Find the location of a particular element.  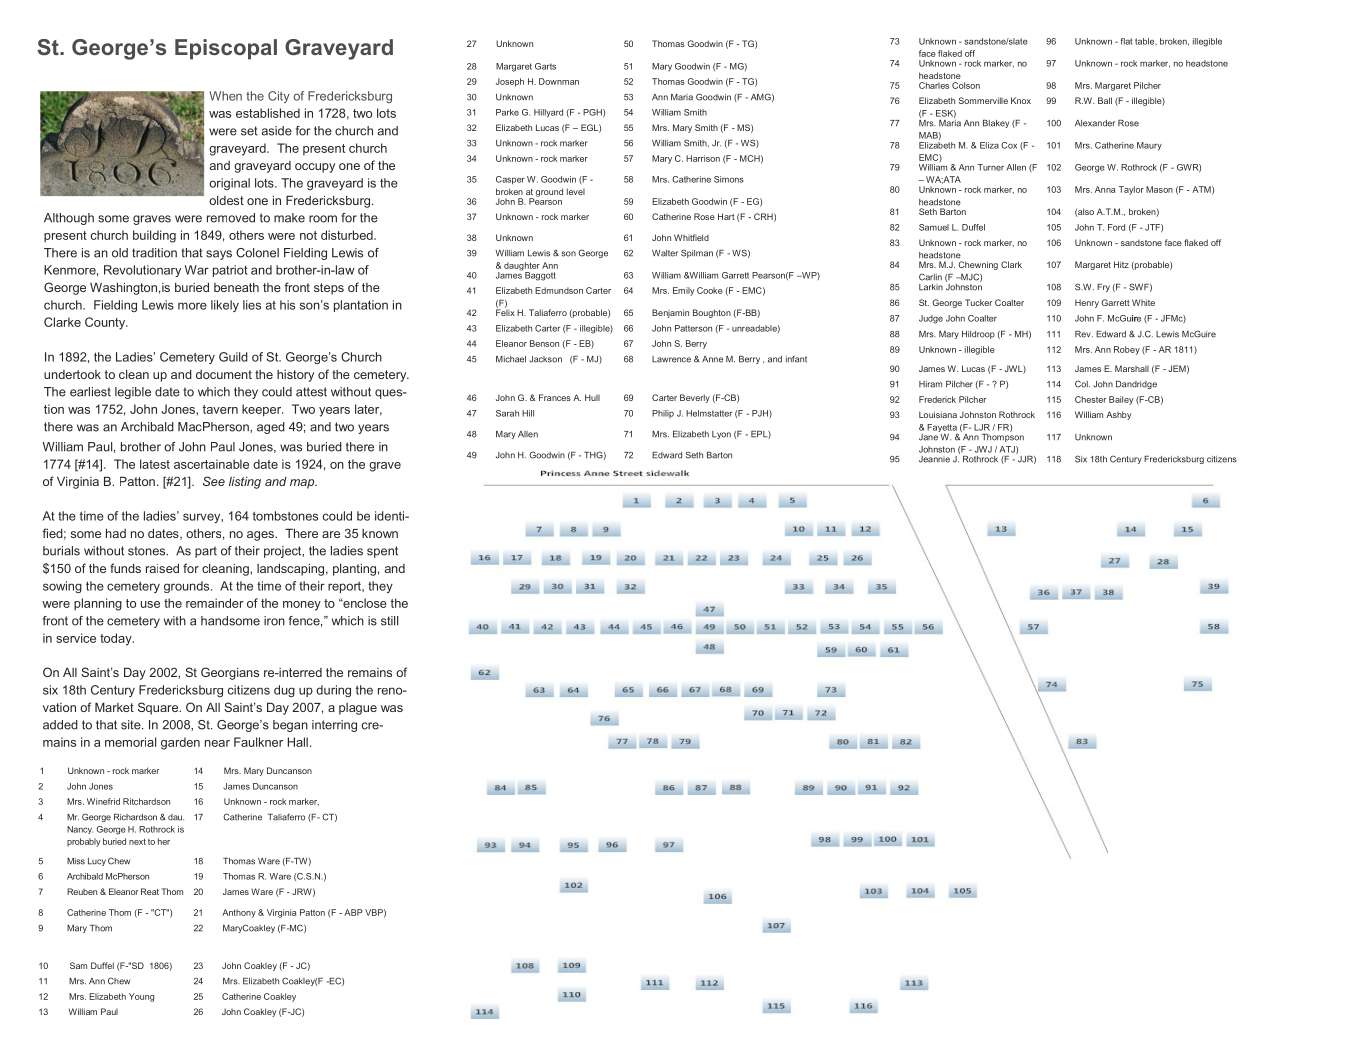

Joseph is located at coordinates (510, 82).
